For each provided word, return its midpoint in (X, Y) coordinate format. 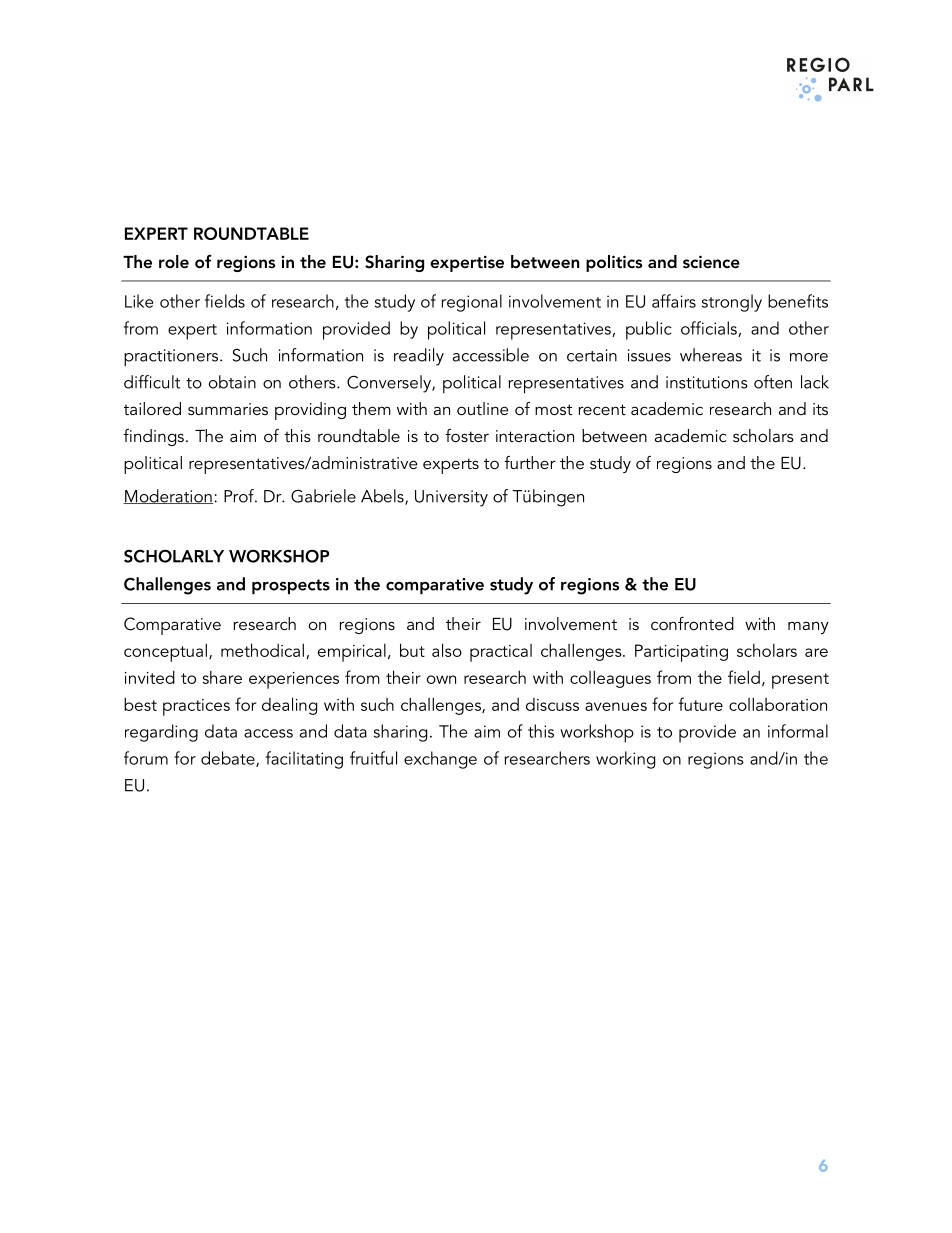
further (530, 462)
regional (472, 303)
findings (153, 437)
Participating (681, 653)
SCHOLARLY (174, 556)
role (174, 261)
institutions (707, 382)
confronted (692, 623)
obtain (232, 382)
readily (419, 357)
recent (602, 409)
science (711, 261)
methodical (262, 650)
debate (229, 759)
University (451, 498)
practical (501, 653)
